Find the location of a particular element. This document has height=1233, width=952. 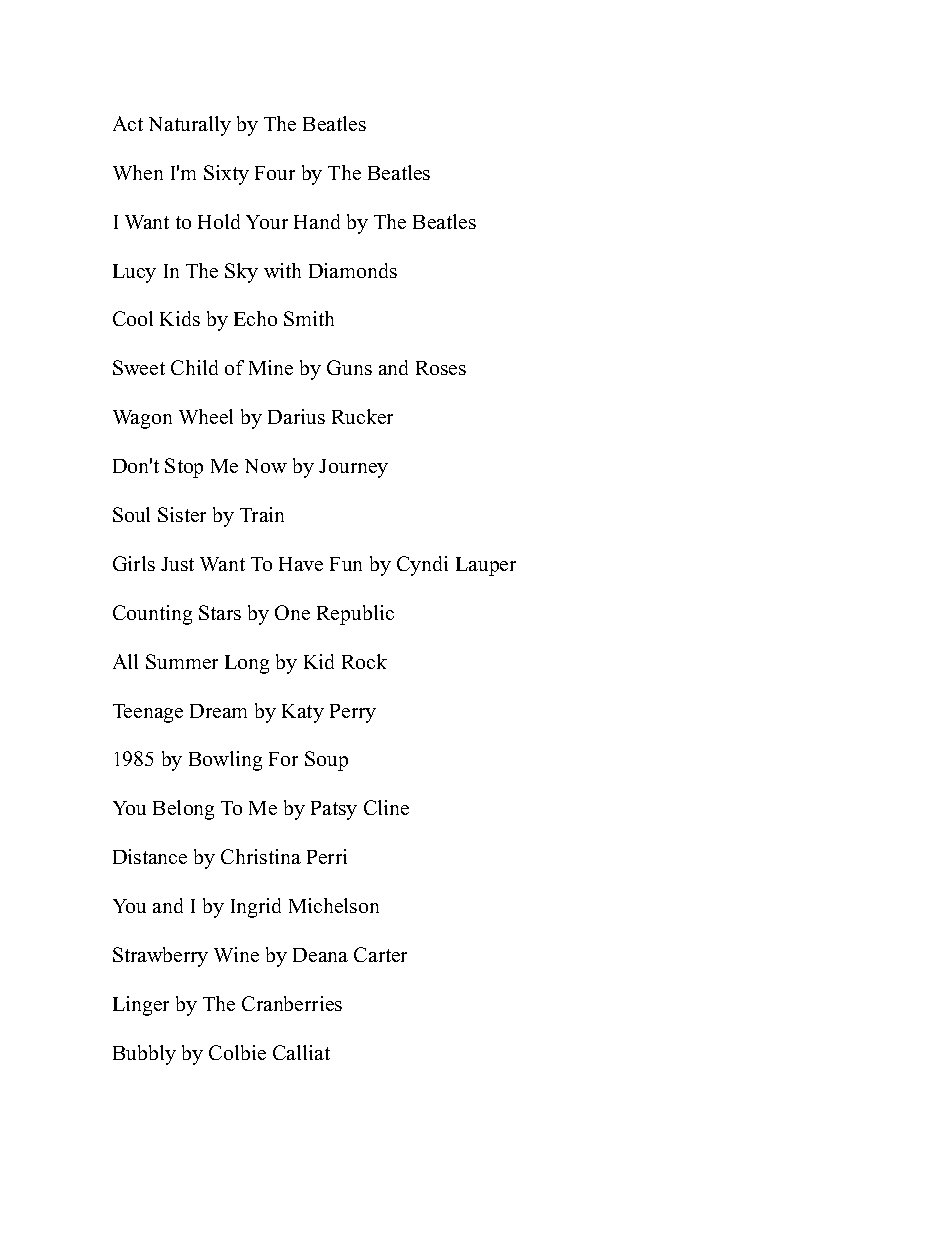

Just is located at coordinates (177, 564).
